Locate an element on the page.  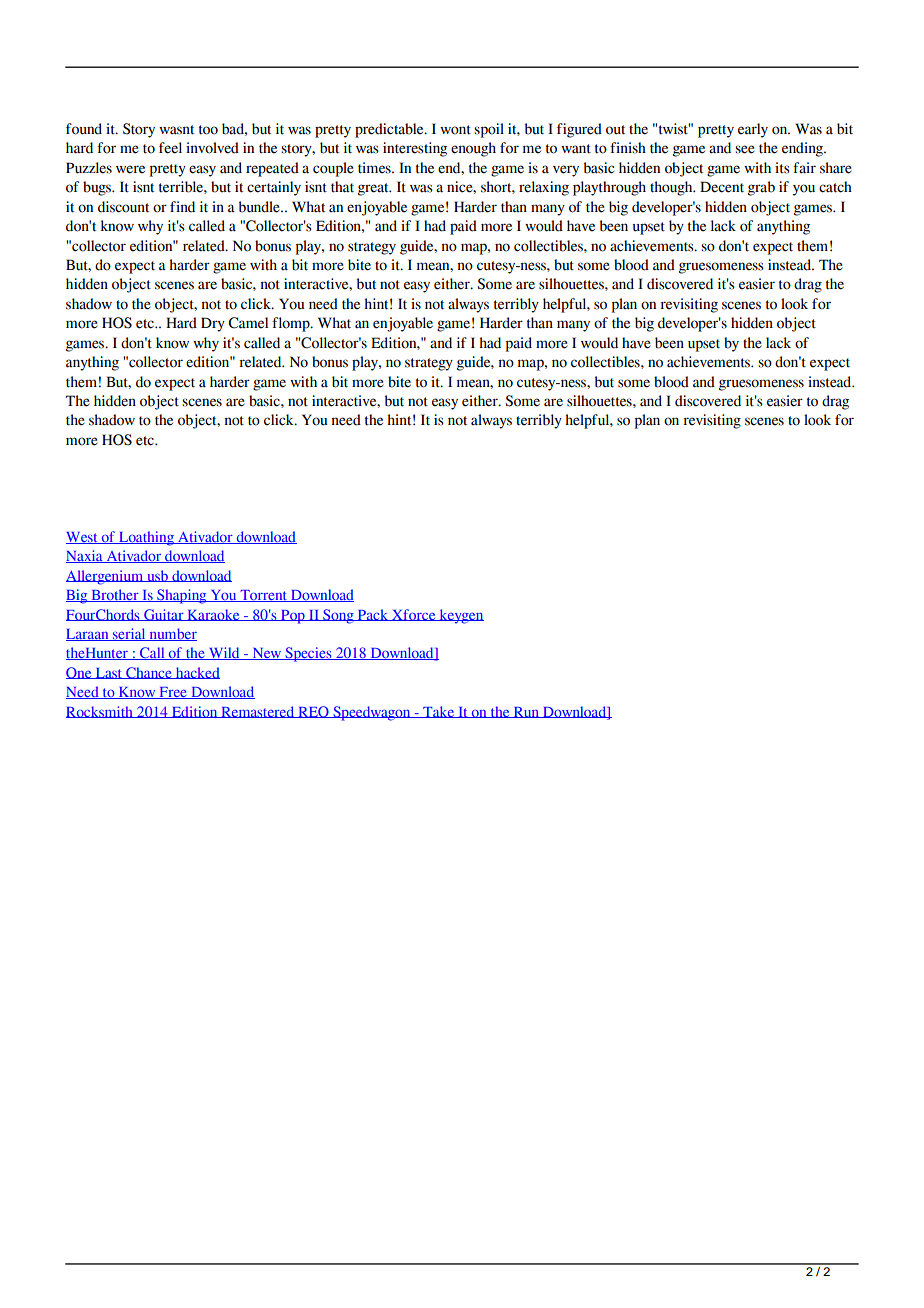
Pack is located at coordinates (372, 615).
